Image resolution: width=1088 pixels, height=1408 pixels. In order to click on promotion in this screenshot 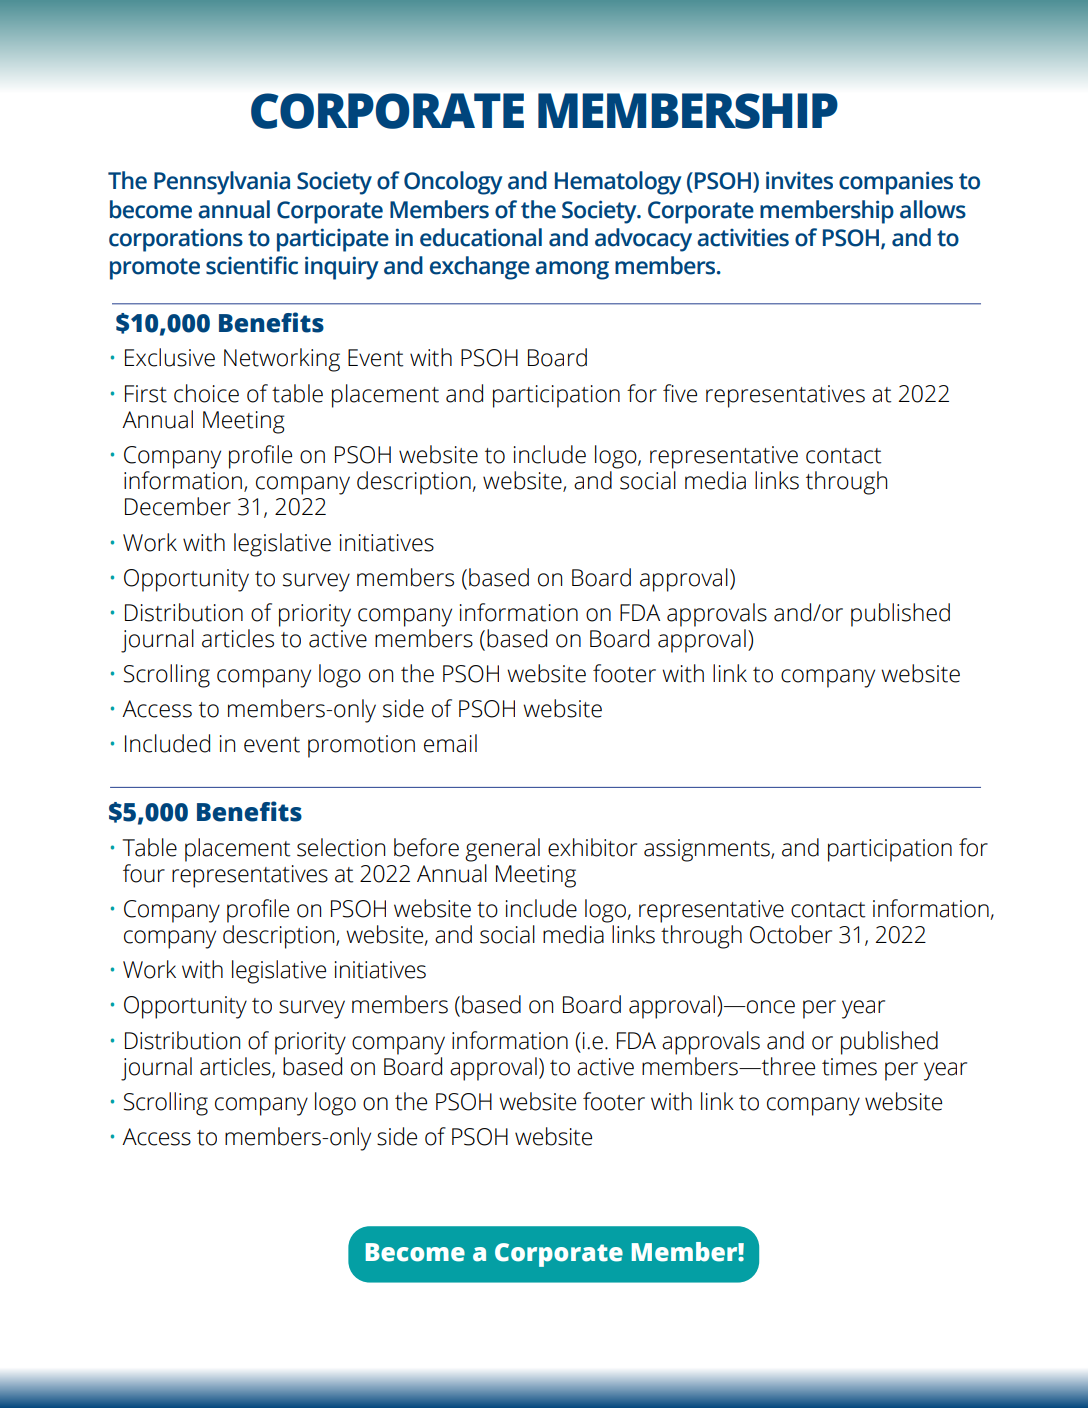, I will do `click(361, 746)`.
